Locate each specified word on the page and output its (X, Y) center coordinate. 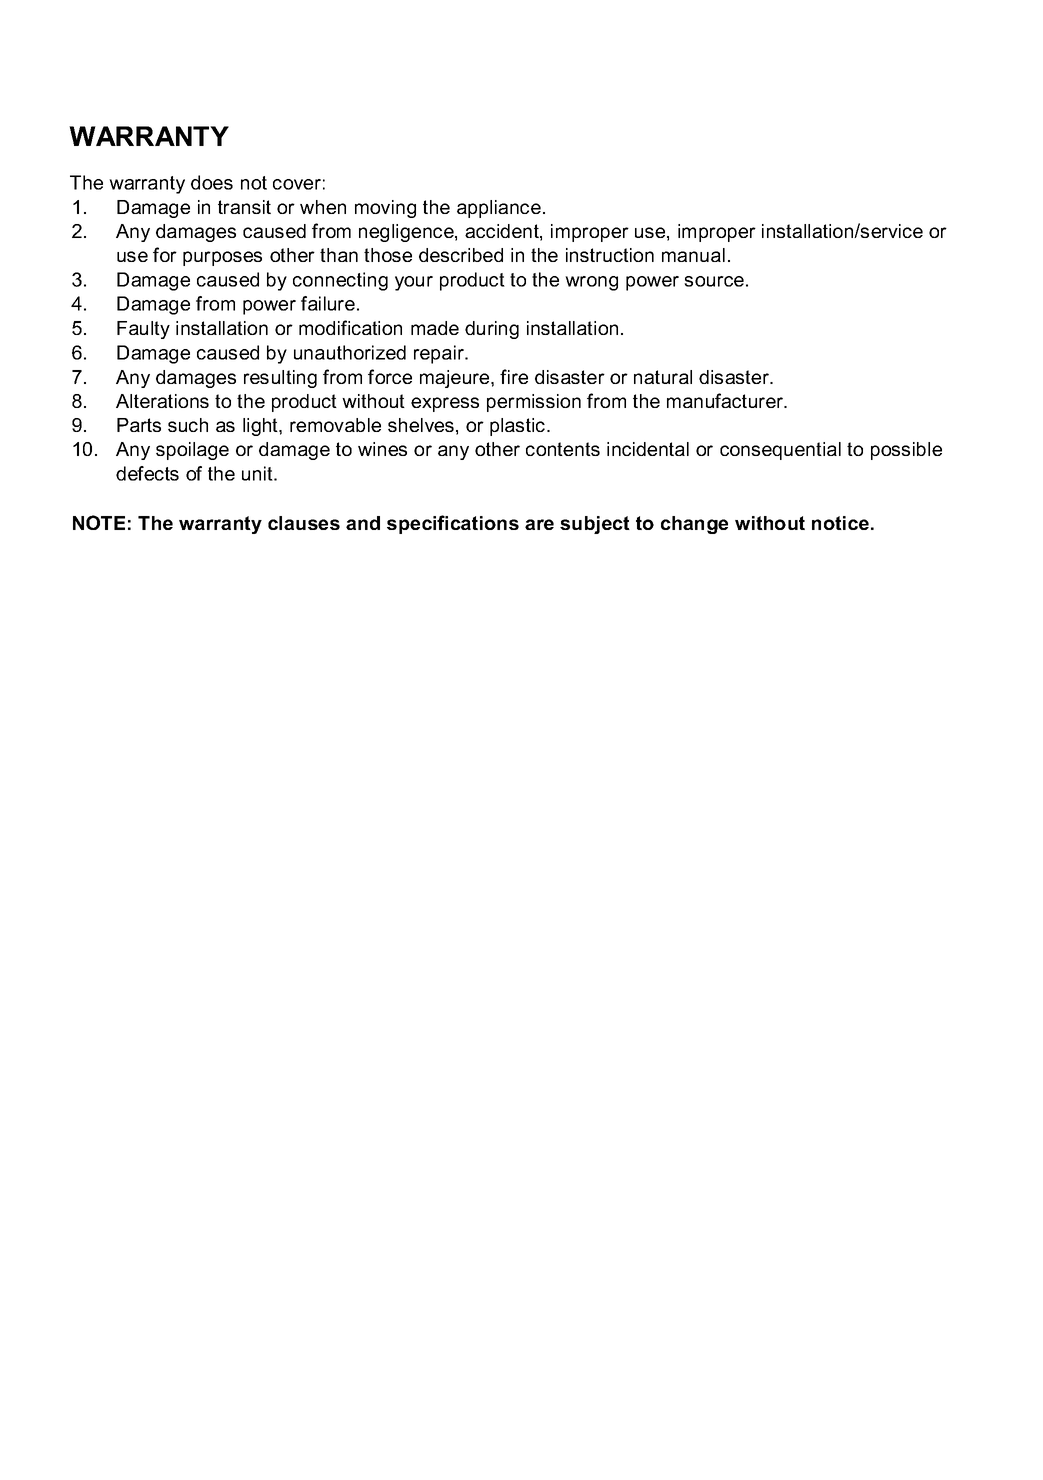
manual (693, 255)
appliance (499, 209)
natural (663, 377)
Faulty (143, 330)
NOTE (99, 522)
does (212, 182)
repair (440, 354)
